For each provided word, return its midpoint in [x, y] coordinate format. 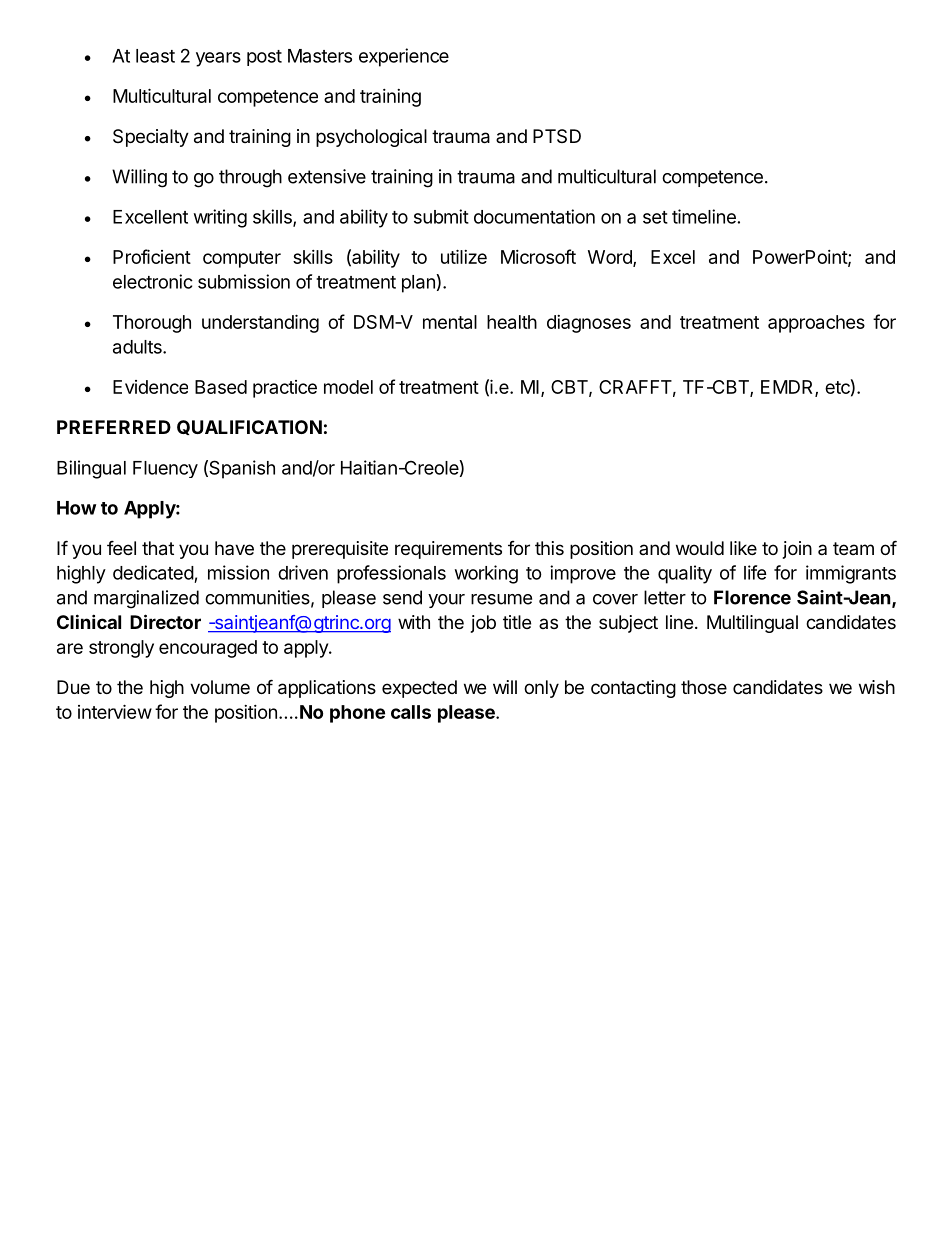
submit [441, 216]
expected [419, 689]
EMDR [788, 388]
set [655, 217]
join [797, 550]
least [155, 56]
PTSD [557, 136]
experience [404, 57]
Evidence [150, 387]
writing [220, 218]
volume [220, 687]
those [704, 687]
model [348, 387]
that [158, 548]
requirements [448, 550]
